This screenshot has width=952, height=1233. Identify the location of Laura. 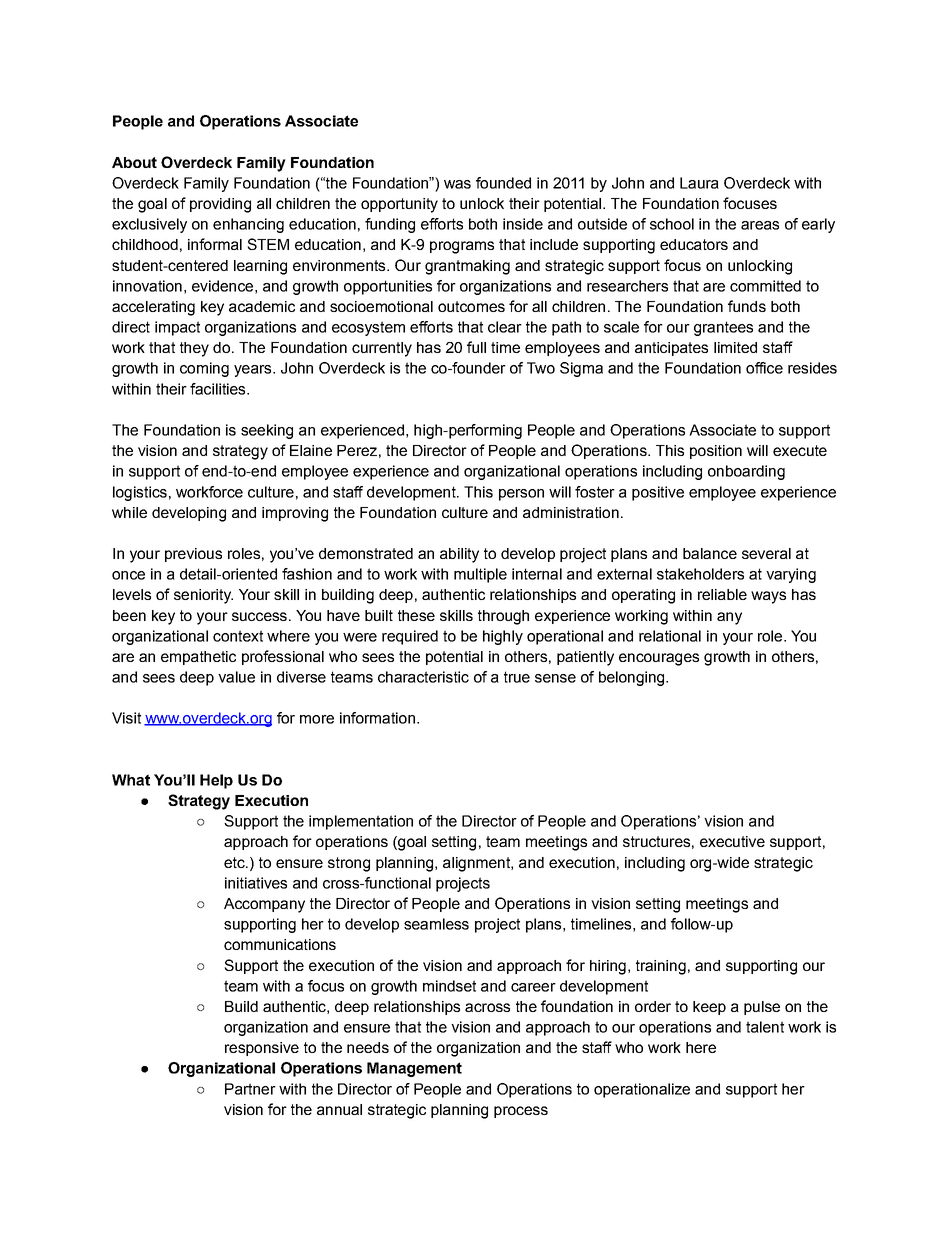
(699, 183).
